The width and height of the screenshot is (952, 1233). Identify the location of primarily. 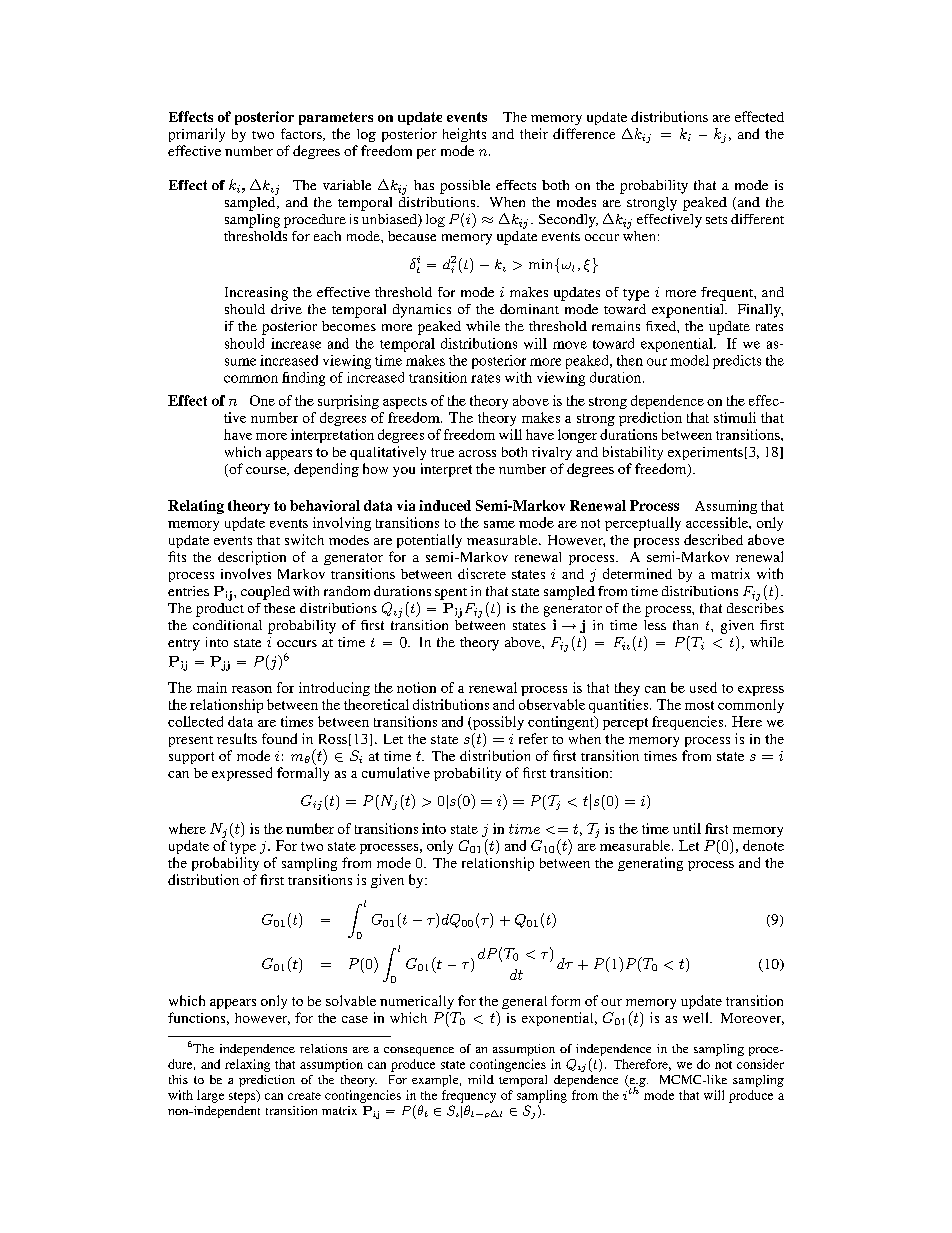
(197, 135).
